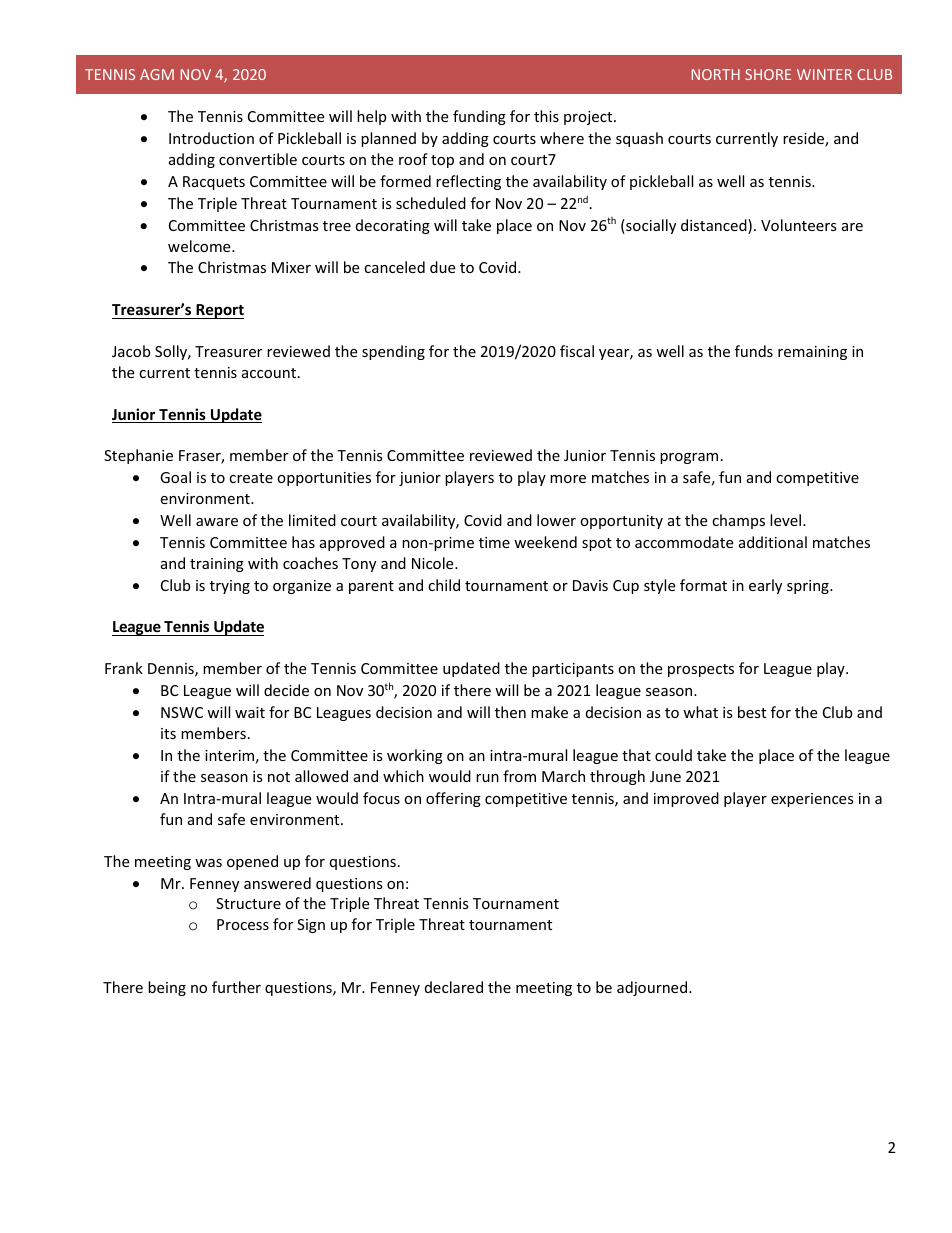  Describe the element at coordinates (738, 521) in the image. I see `champs` at that location.
